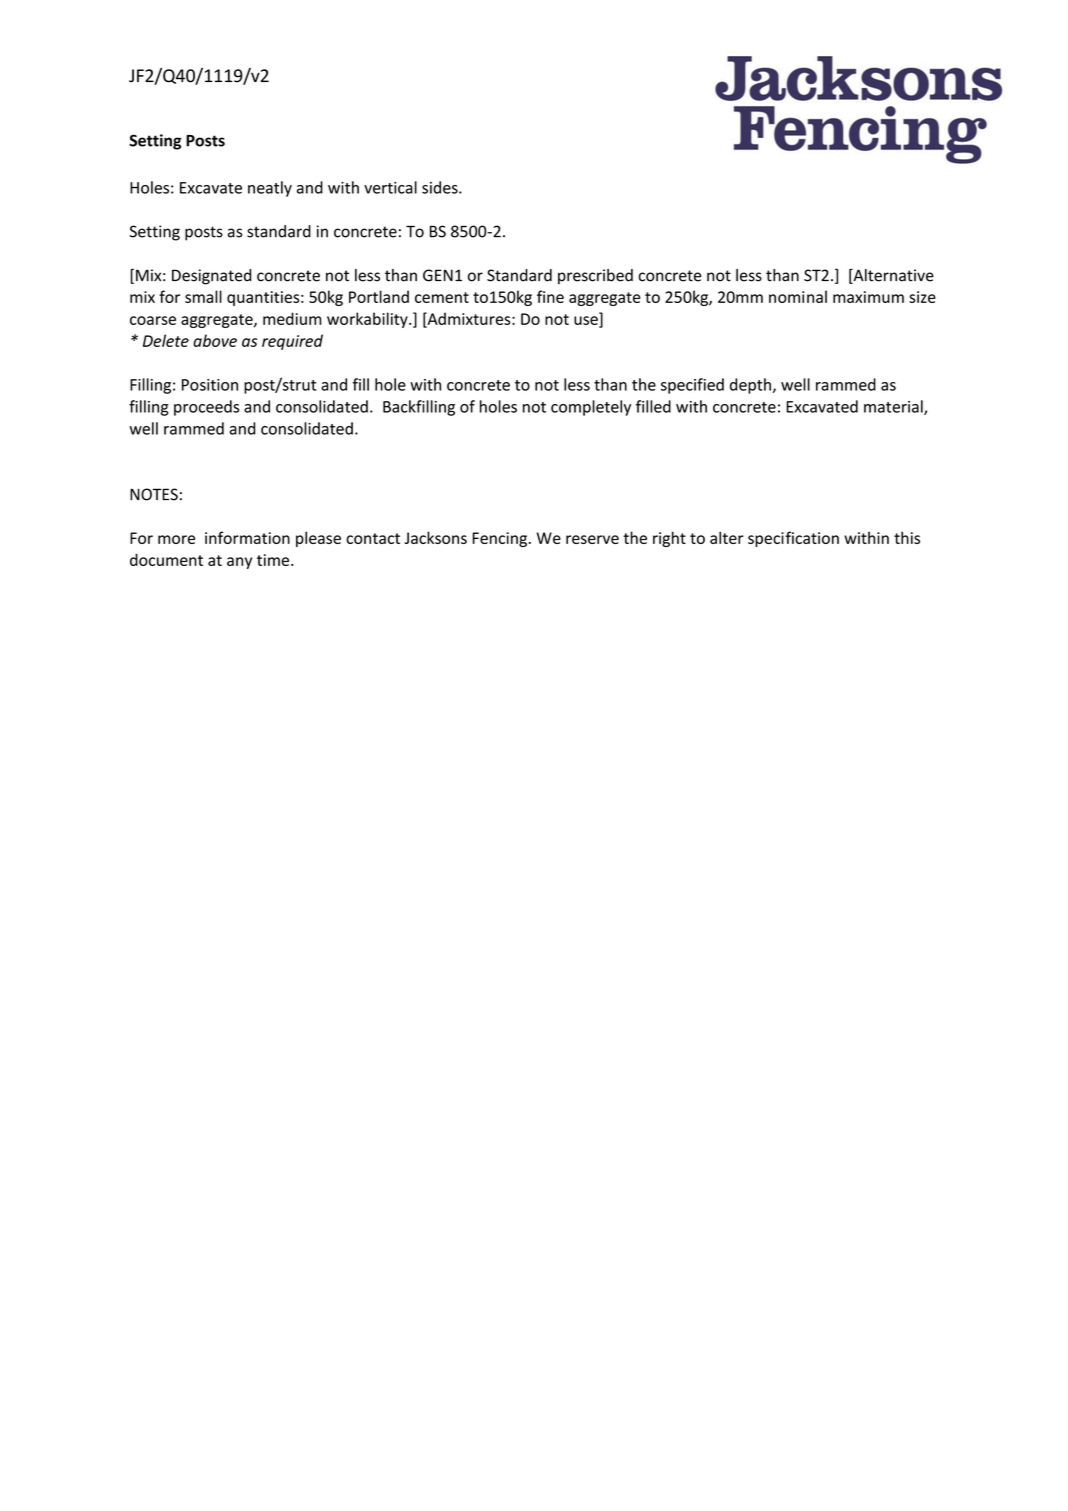 This screenshot has width=1068, height=1511. What do you see at coordinates (550, 296) in the screenshot?
I see `fine` at bounding box center [550, 296].
